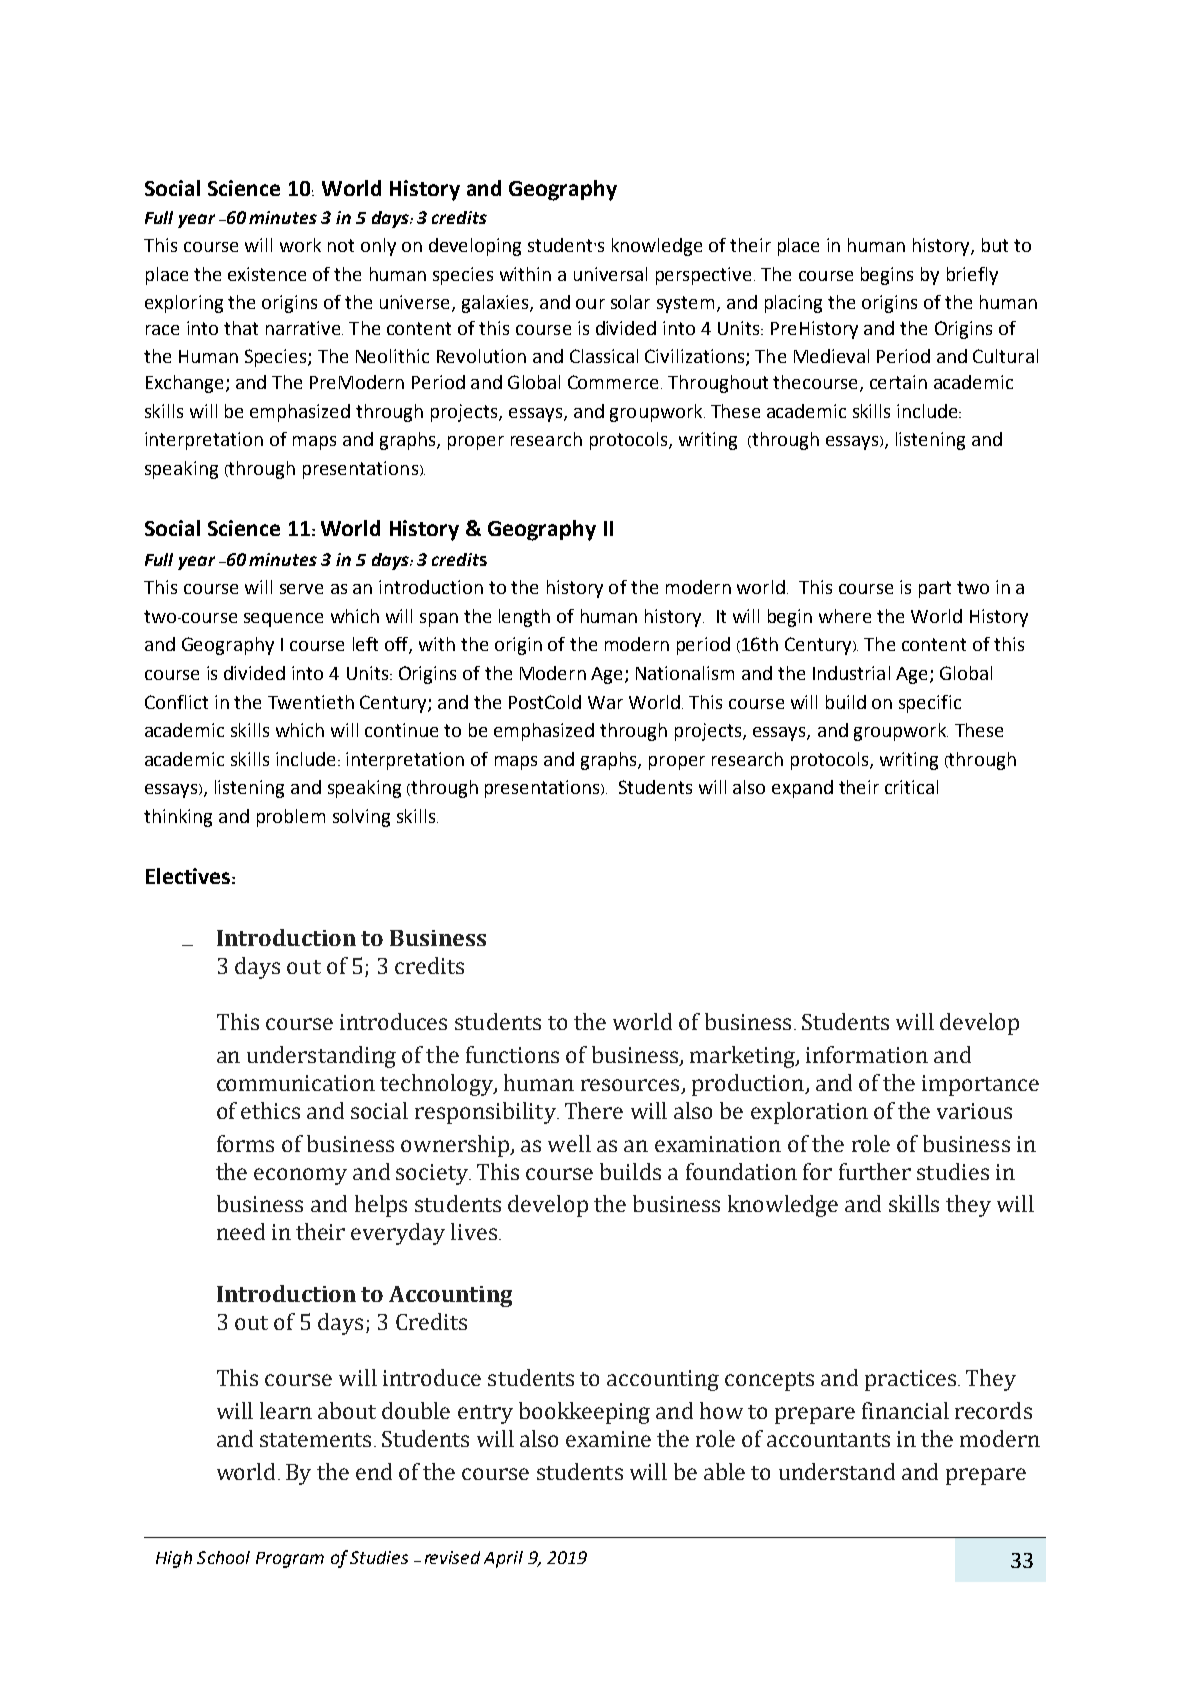 This screenshot has height=1681, width=1189. Describe the element at coordinates (911, 787) in the screenshot. I see `critical` at that location.
